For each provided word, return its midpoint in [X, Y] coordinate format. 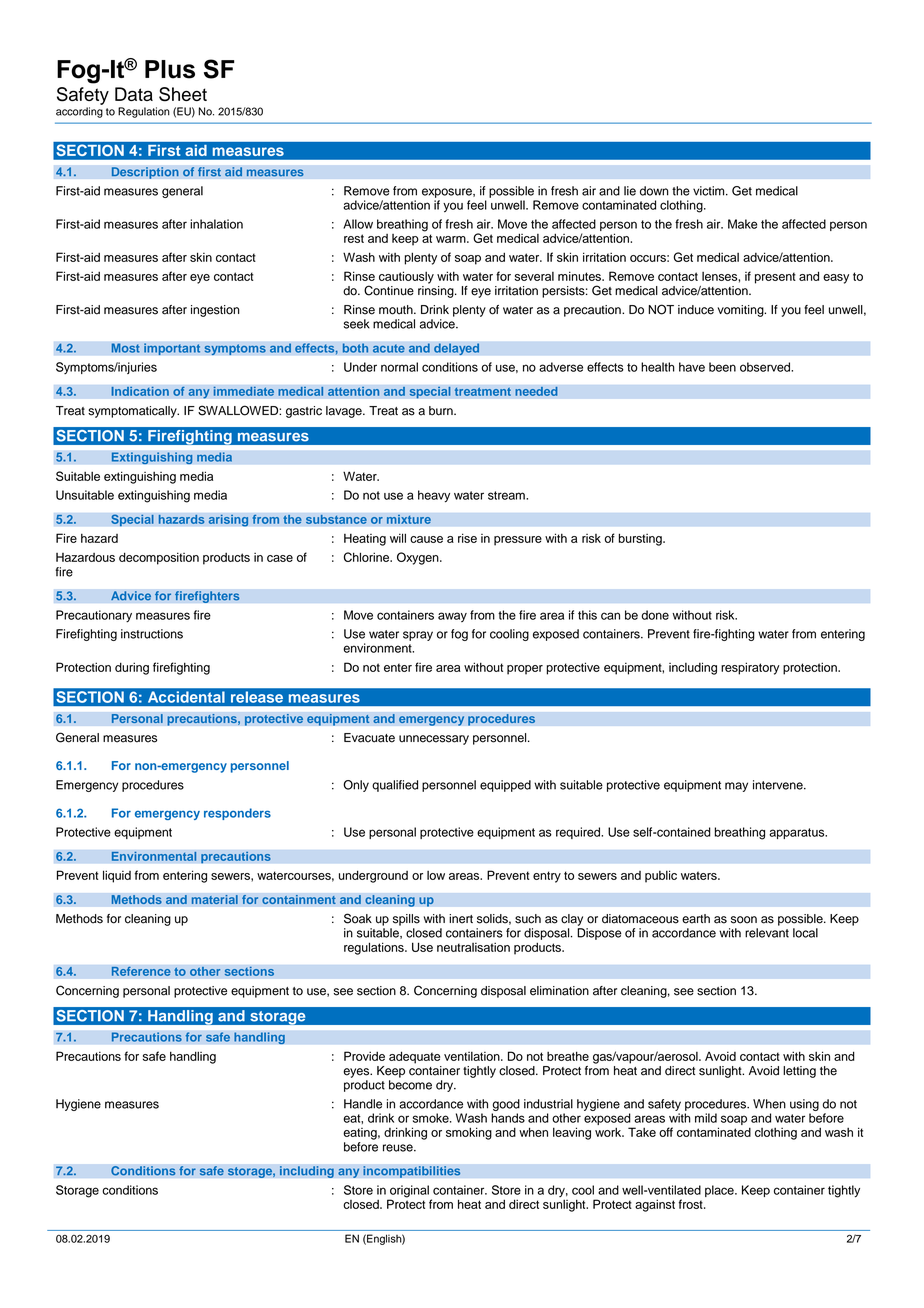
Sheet [183, 94]
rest [354, 238]
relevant [767, 933]
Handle [363, 1104]
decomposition [159, 558]
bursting [641, 539]
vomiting [741, 311]
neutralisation [473, 947]
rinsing [437, 292]
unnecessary [434, 740]
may [736, 787]
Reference [141, 971]
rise [467, 538]
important [172, 349]
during [132, 668]
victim [710, 191]
